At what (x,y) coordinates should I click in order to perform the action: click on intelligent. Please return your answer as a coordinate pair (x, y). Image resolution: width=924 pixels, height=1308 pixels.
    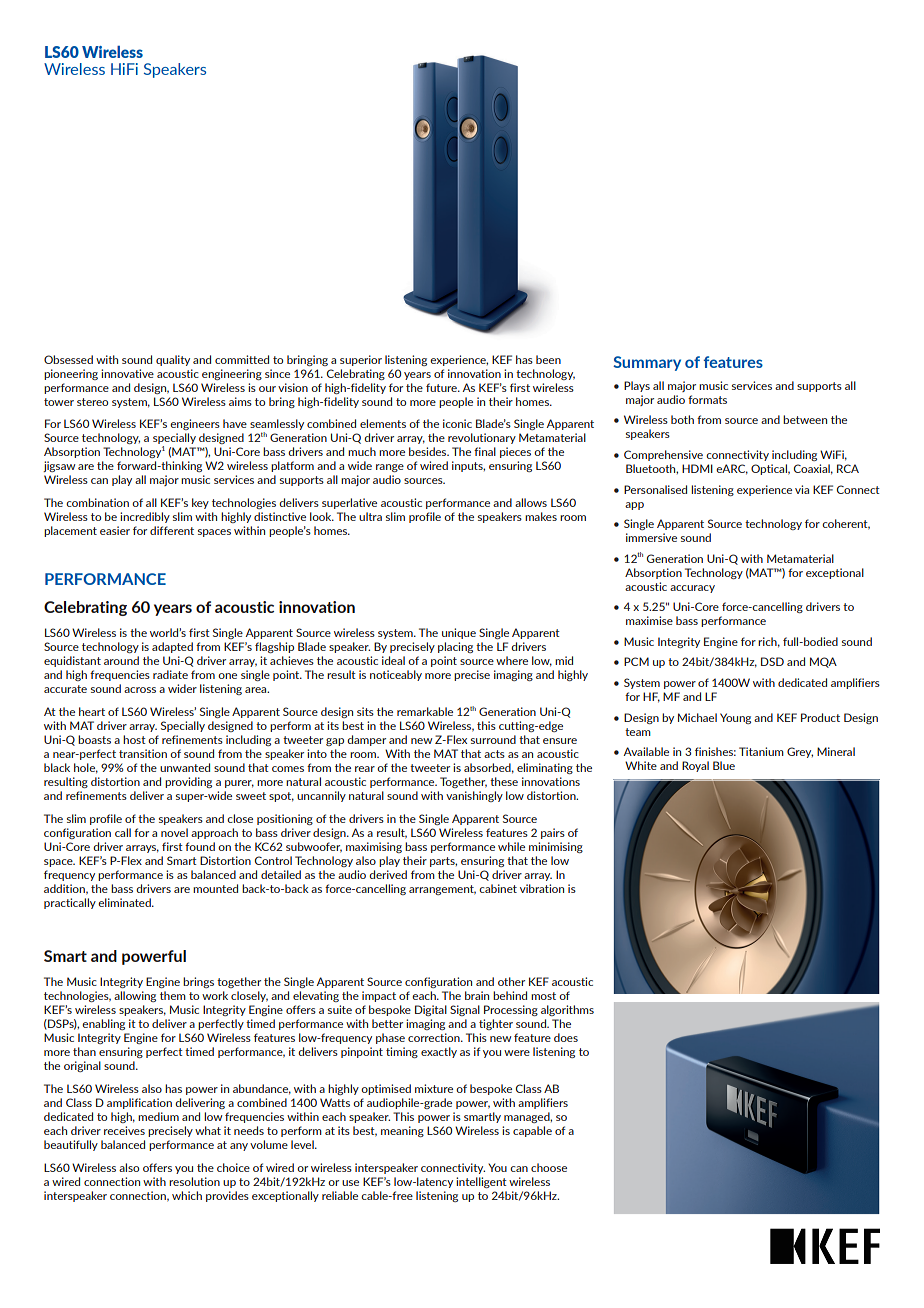
    Looking at the image, I should click on (481, 1182).
